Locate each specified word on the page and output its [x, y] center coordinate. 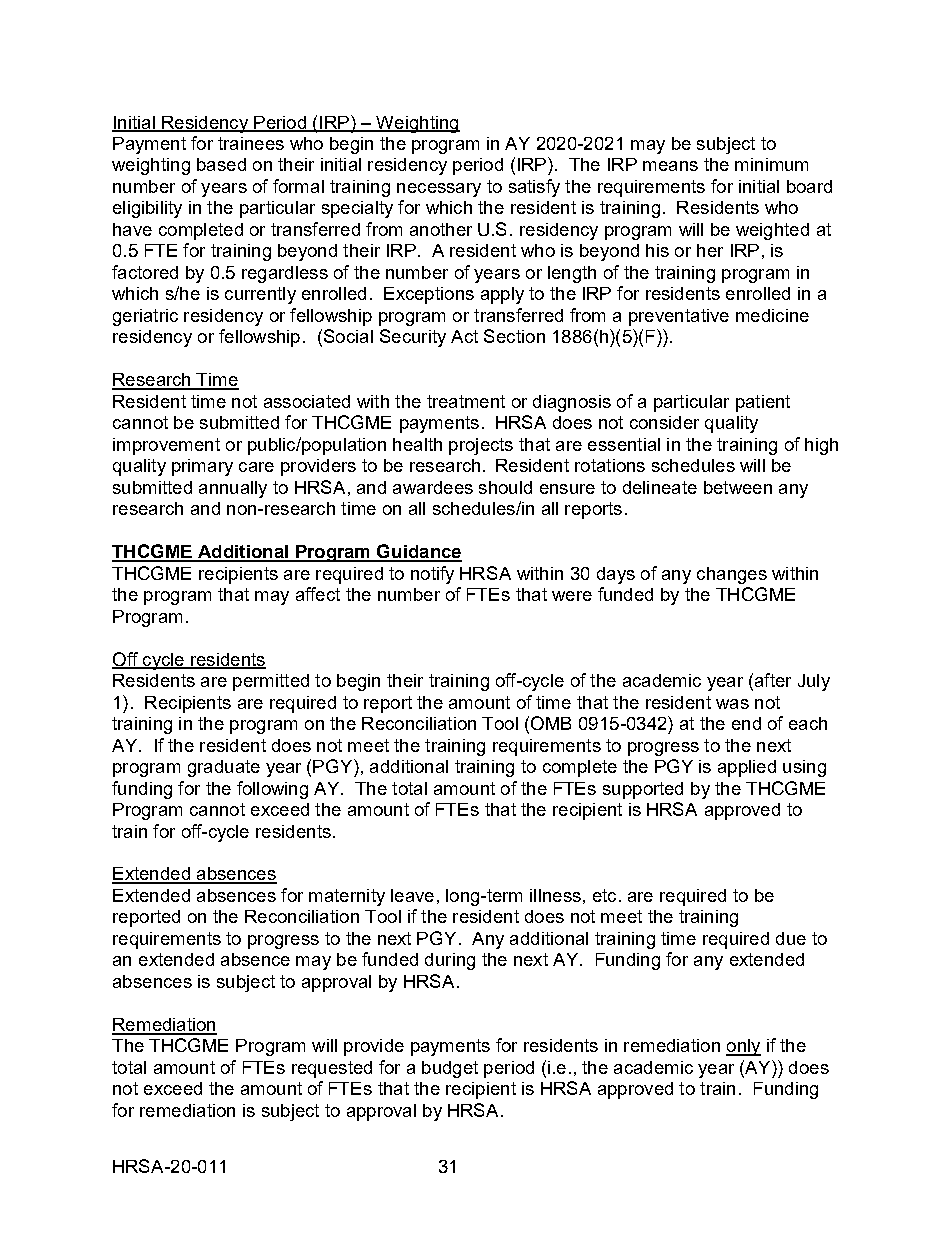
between [738, 487]
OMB [551, 723]
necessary [439, 190]
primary [202, 467]
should [505, 487]
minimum [771, 164]
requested [332, 1069]
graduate [224, 768]
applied [747, 768]
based [221, 164]
